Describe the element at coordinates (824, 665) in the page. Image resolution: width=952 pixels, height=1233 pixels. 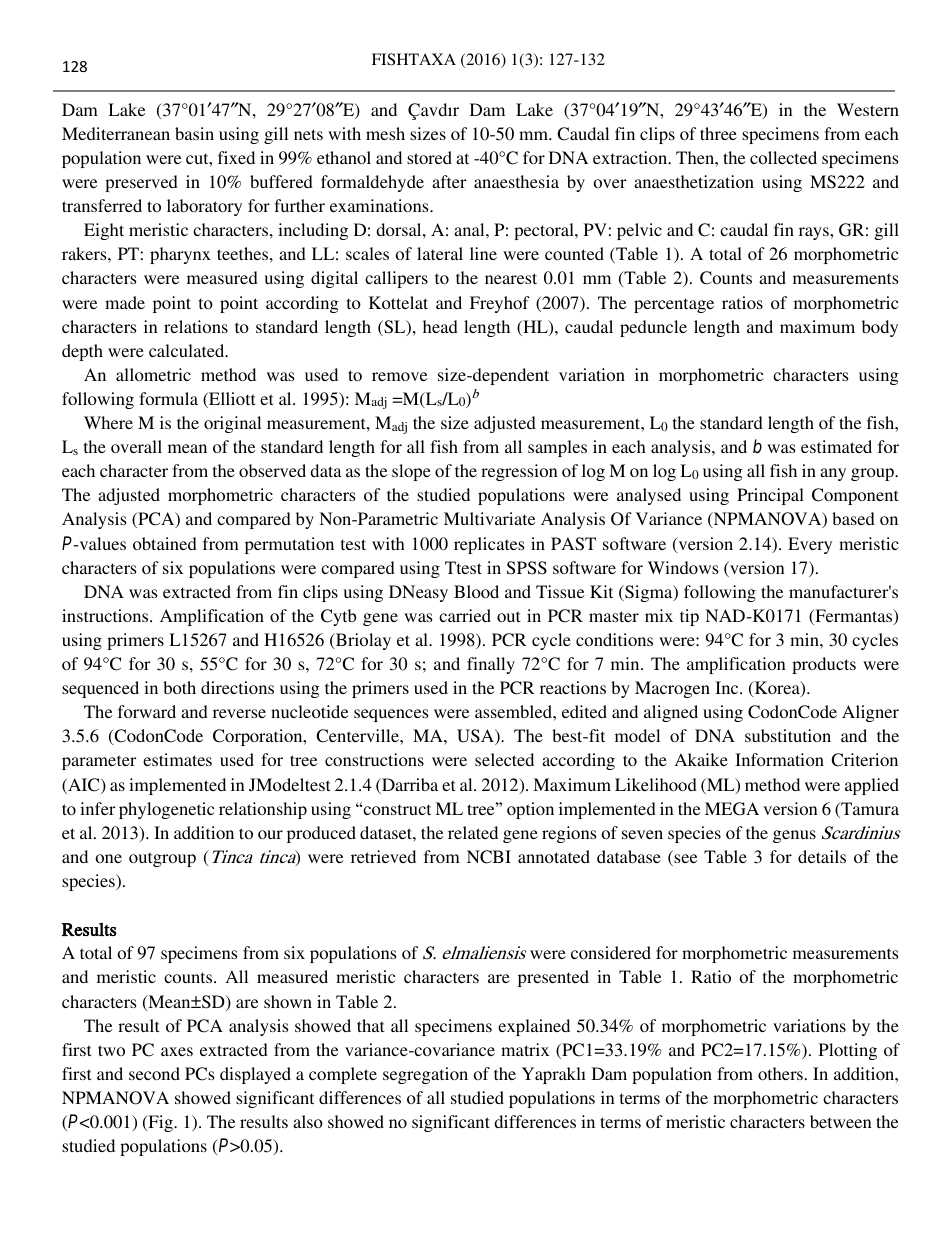
I see `products` at that location.
